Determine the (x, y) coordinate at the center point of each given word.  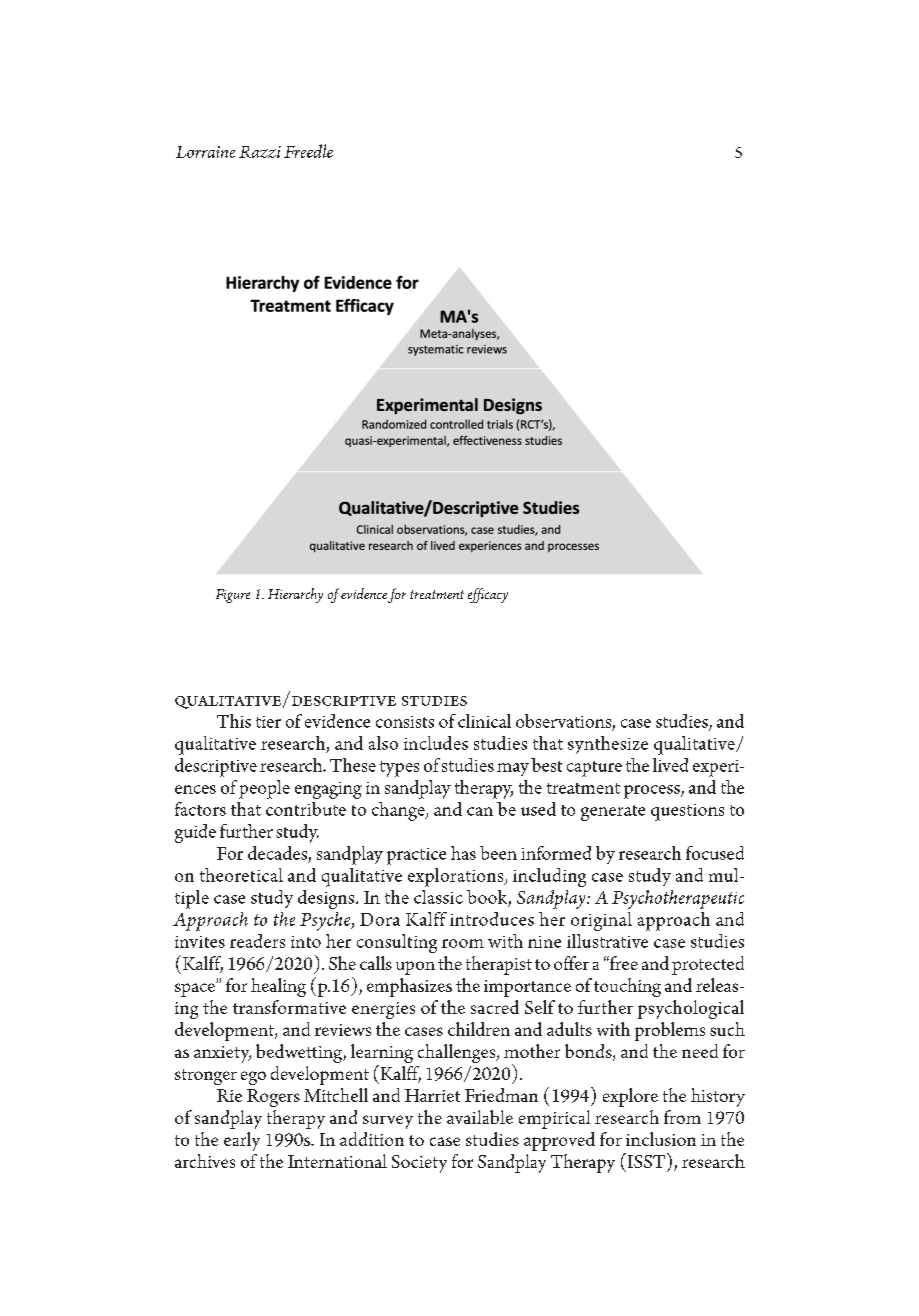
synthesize (608, 745)
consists (405, 722)
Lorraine (205, 152)
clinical (484, 721)
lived (670, 765)
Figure (233, 596)
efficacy (488, 595)
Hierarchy (295, 595)
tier (268, 722)
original (601, 921)
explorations (457, 877)
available (480, 1117)
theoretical (241, 875)
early (242, 1141)
